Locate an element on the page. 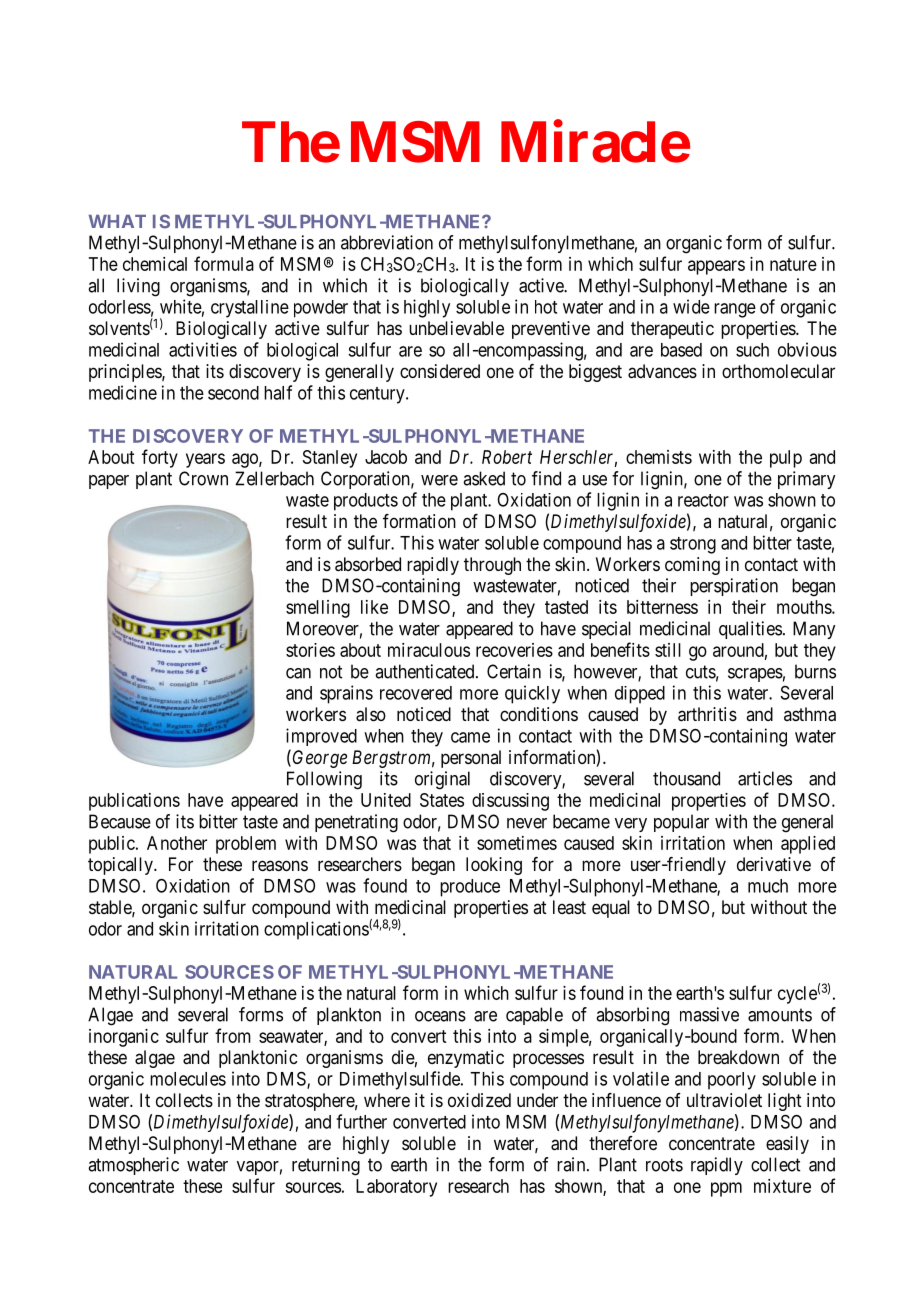 The width and height of the page is (924, 1308). chemical is located at coordinates (155, 264).
